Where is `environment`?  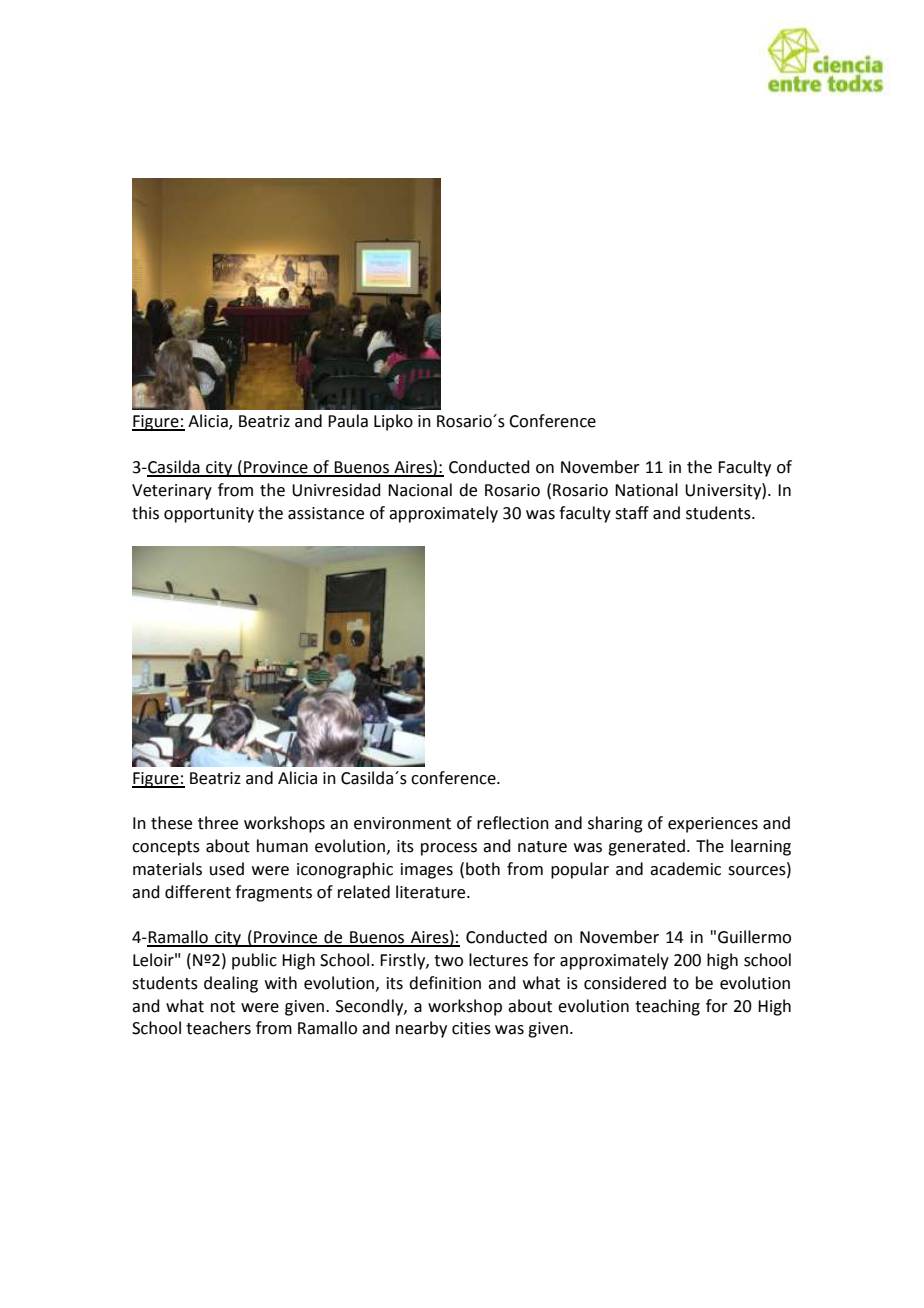 environment is located at coordinates (402, 823).
